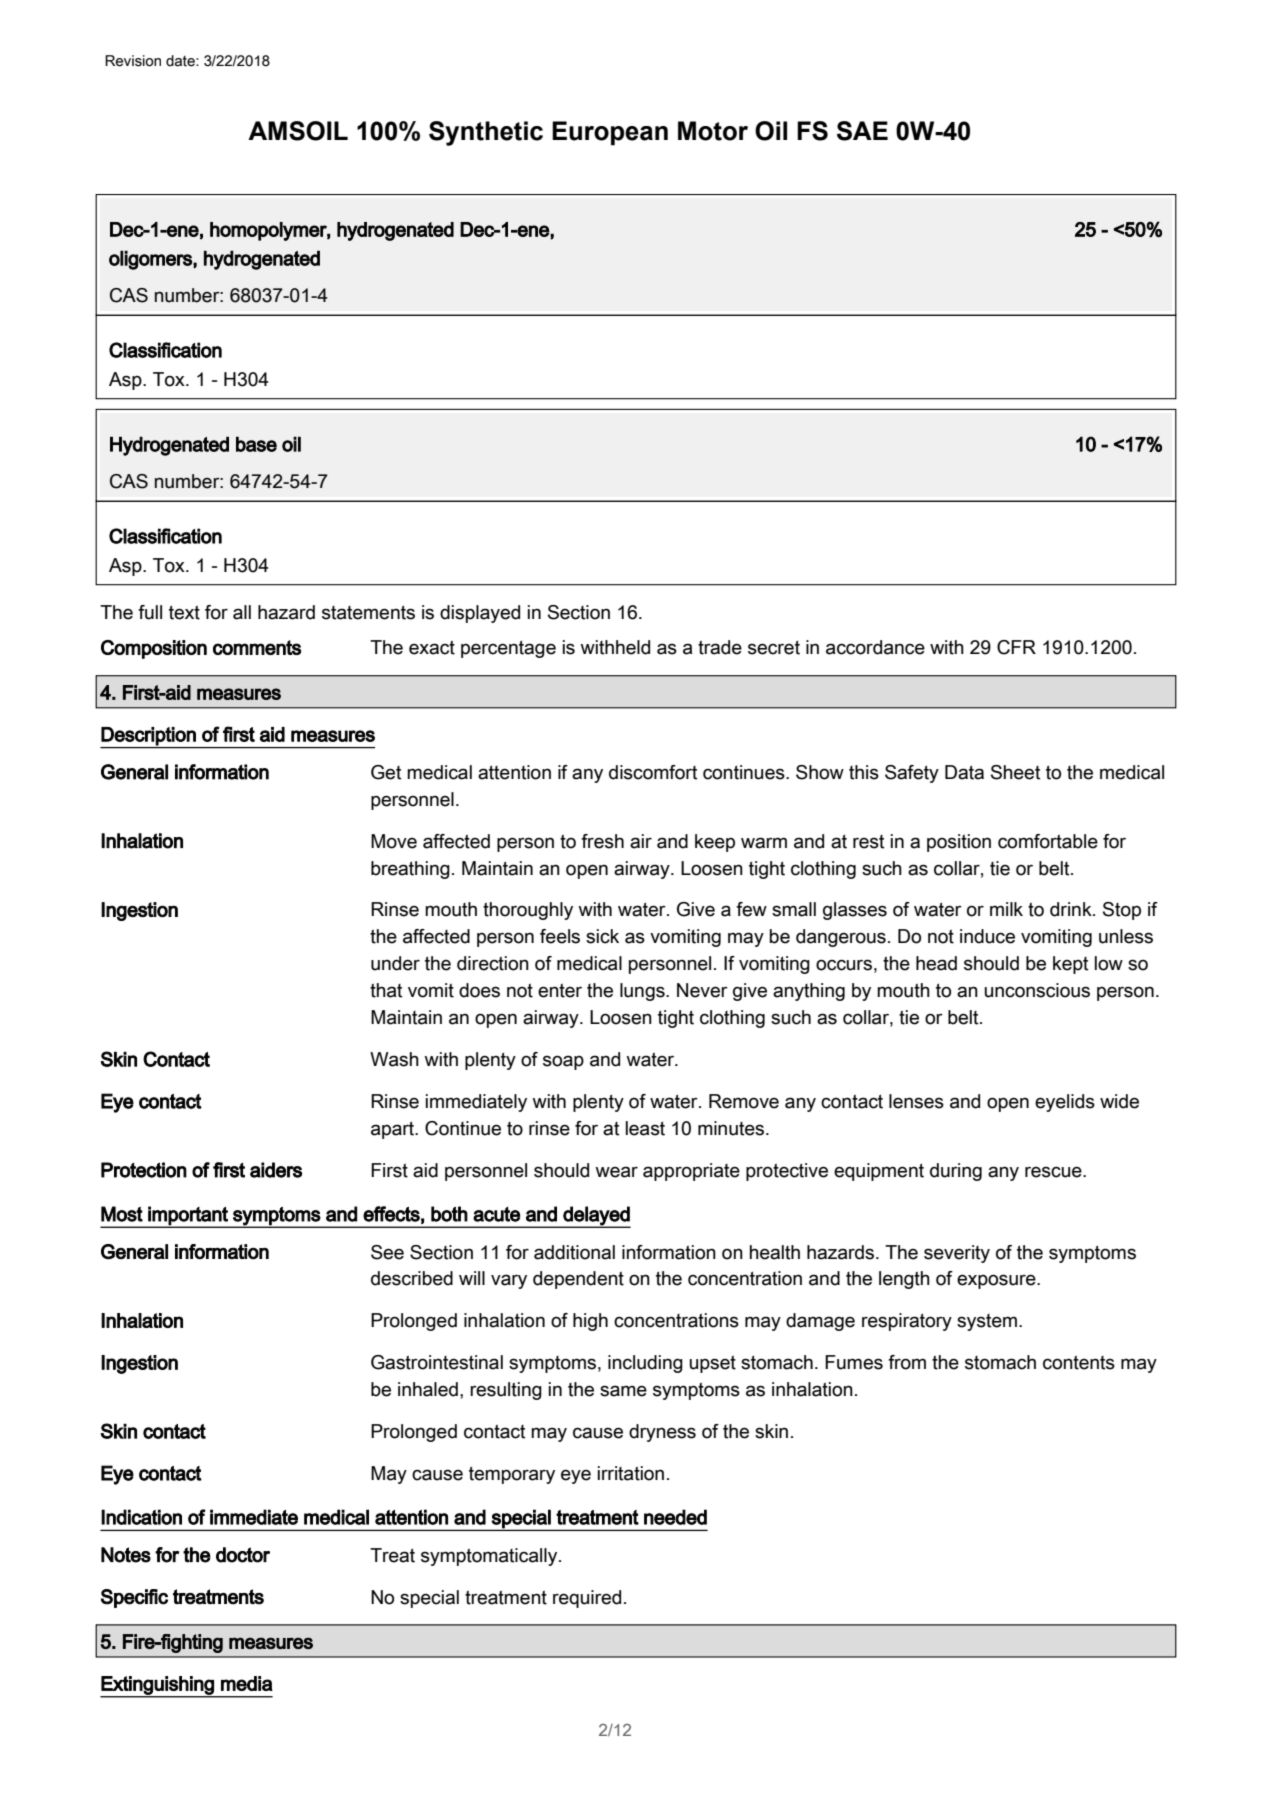 The image size is (1272, 1800). I want to click on trade, so click(720, 647).
